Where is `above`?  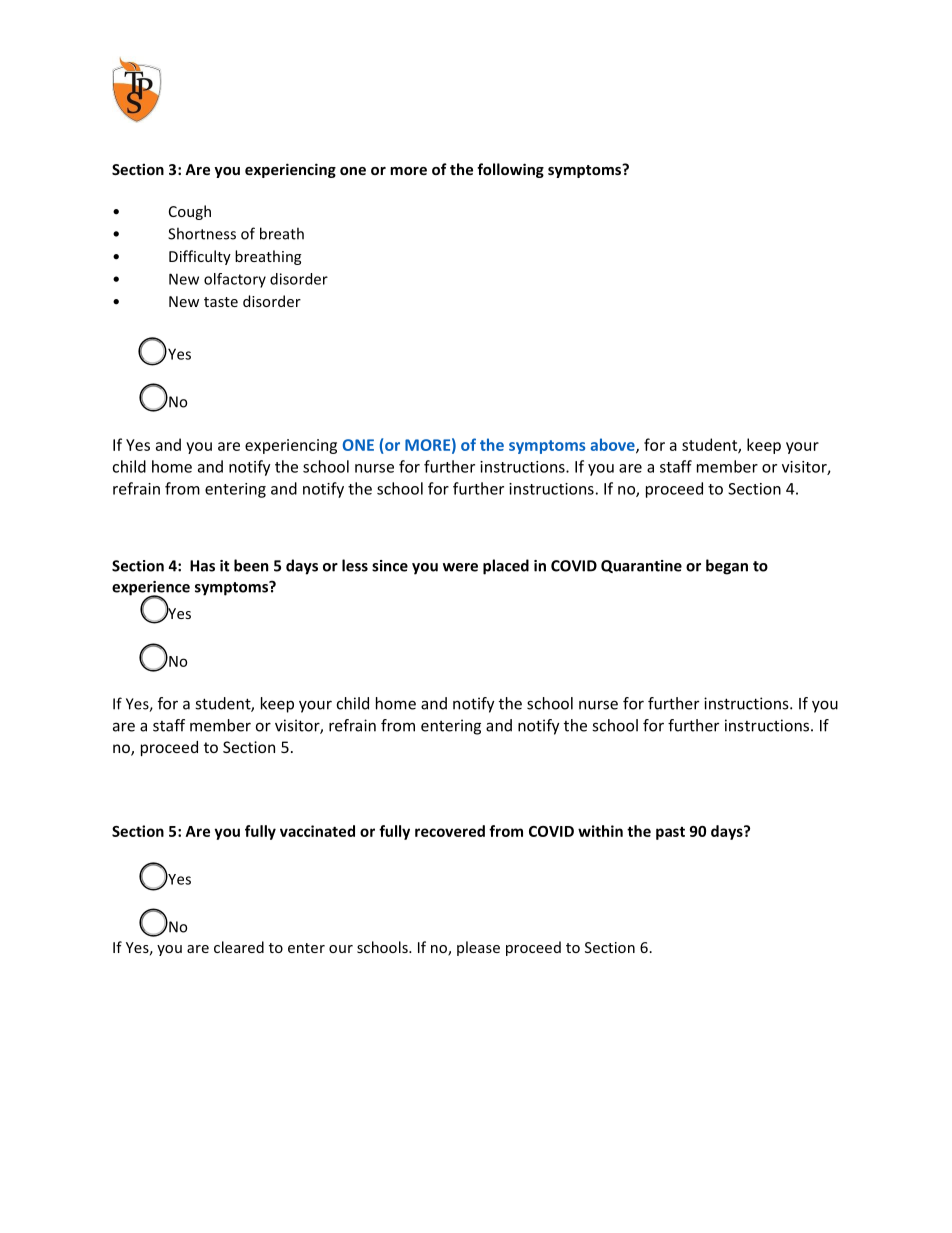 above is located at coordinates (613, 445).
